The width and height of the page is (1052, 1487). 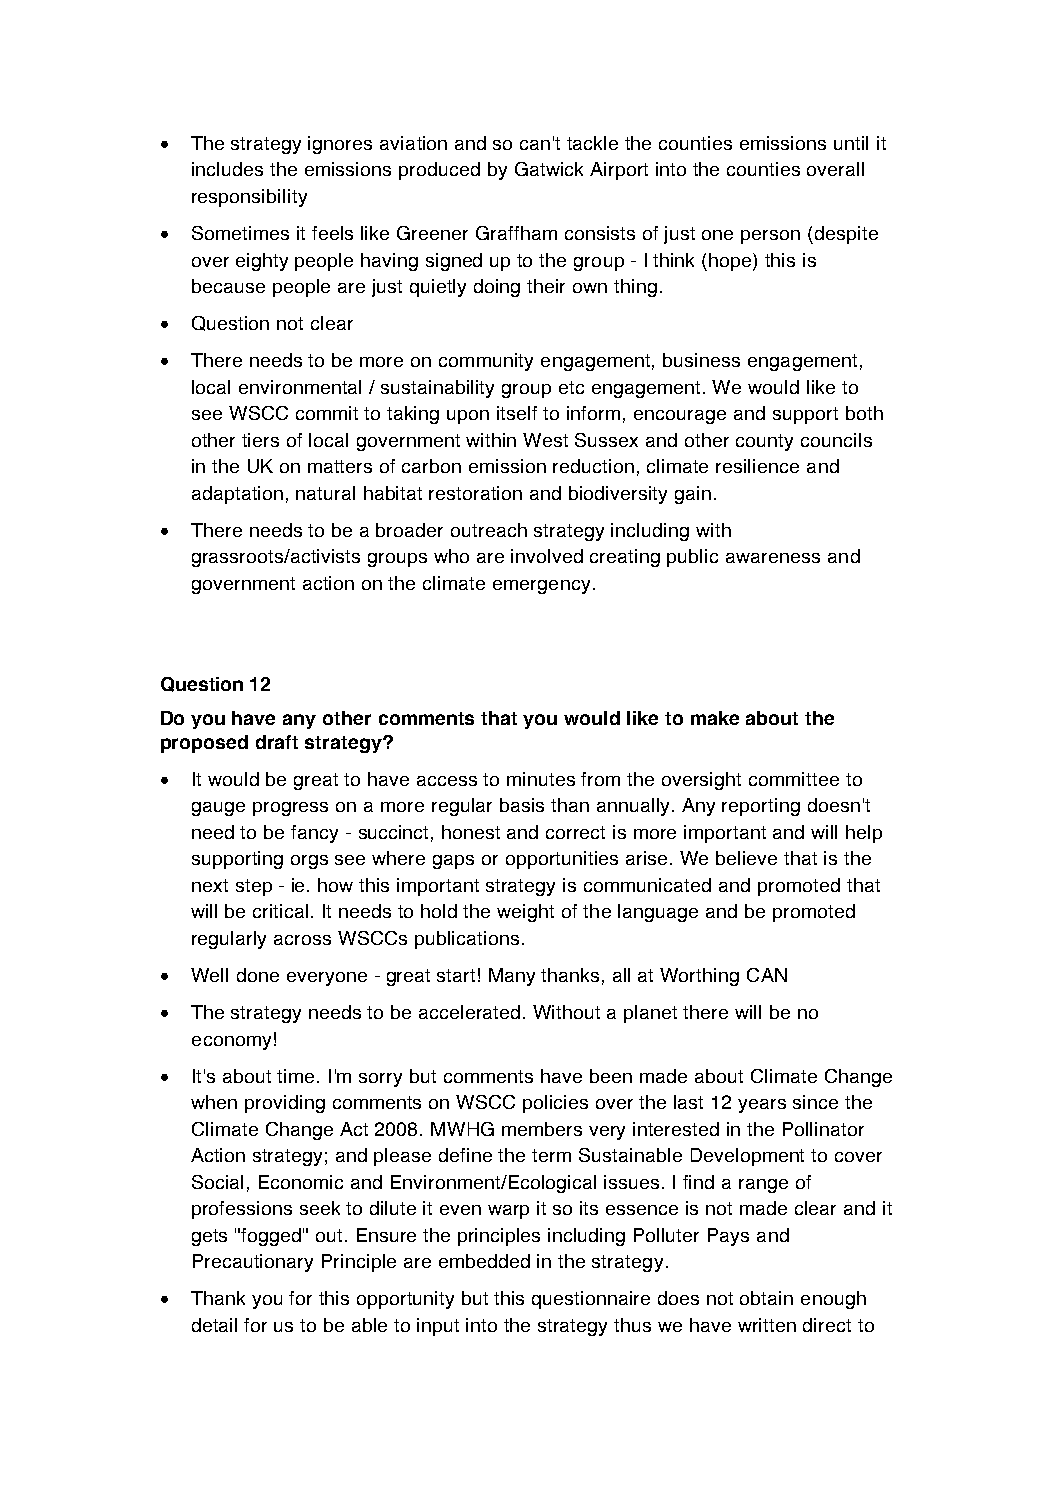 What do you see at coordinates (541, 779) in the page?
I see `minutes` at bounding box center [541, 779].
